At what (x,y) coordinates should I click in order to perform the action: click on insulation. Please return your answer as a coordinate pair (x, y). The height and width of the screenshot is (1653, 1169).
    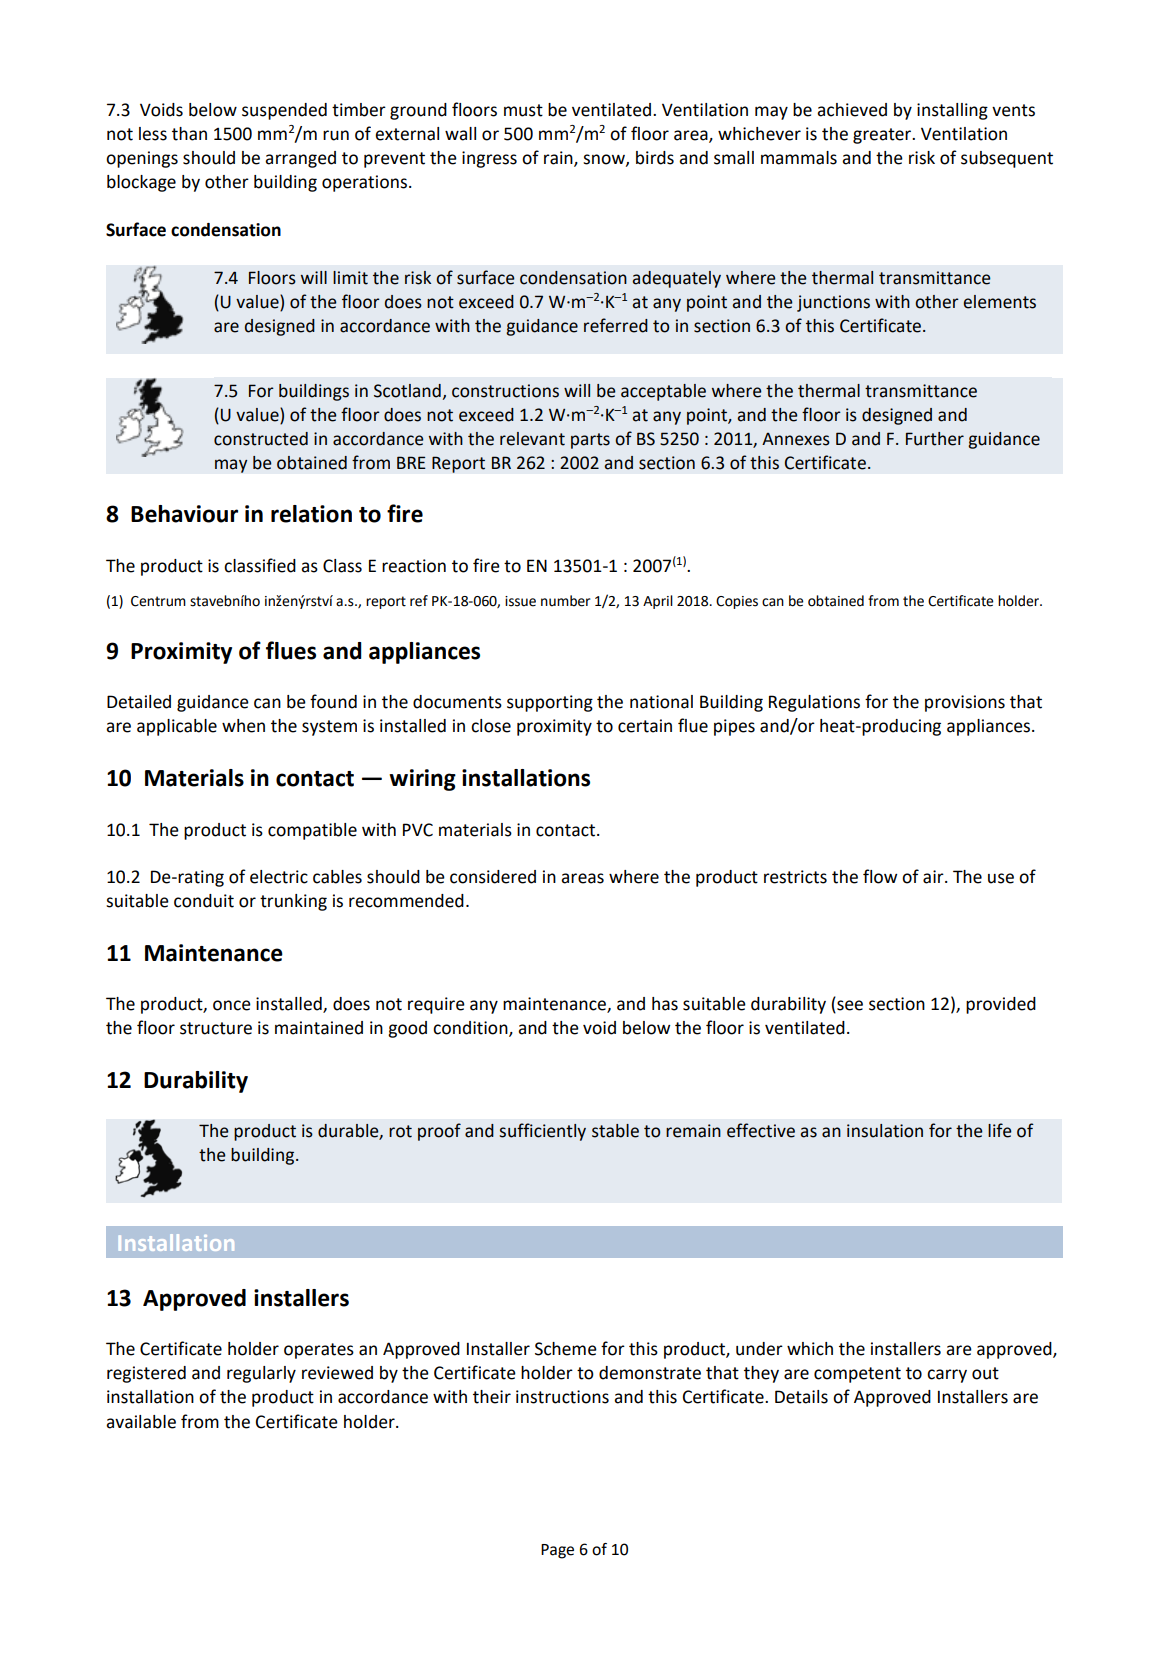
    Looking at the image, I should click on (885, 1131).
